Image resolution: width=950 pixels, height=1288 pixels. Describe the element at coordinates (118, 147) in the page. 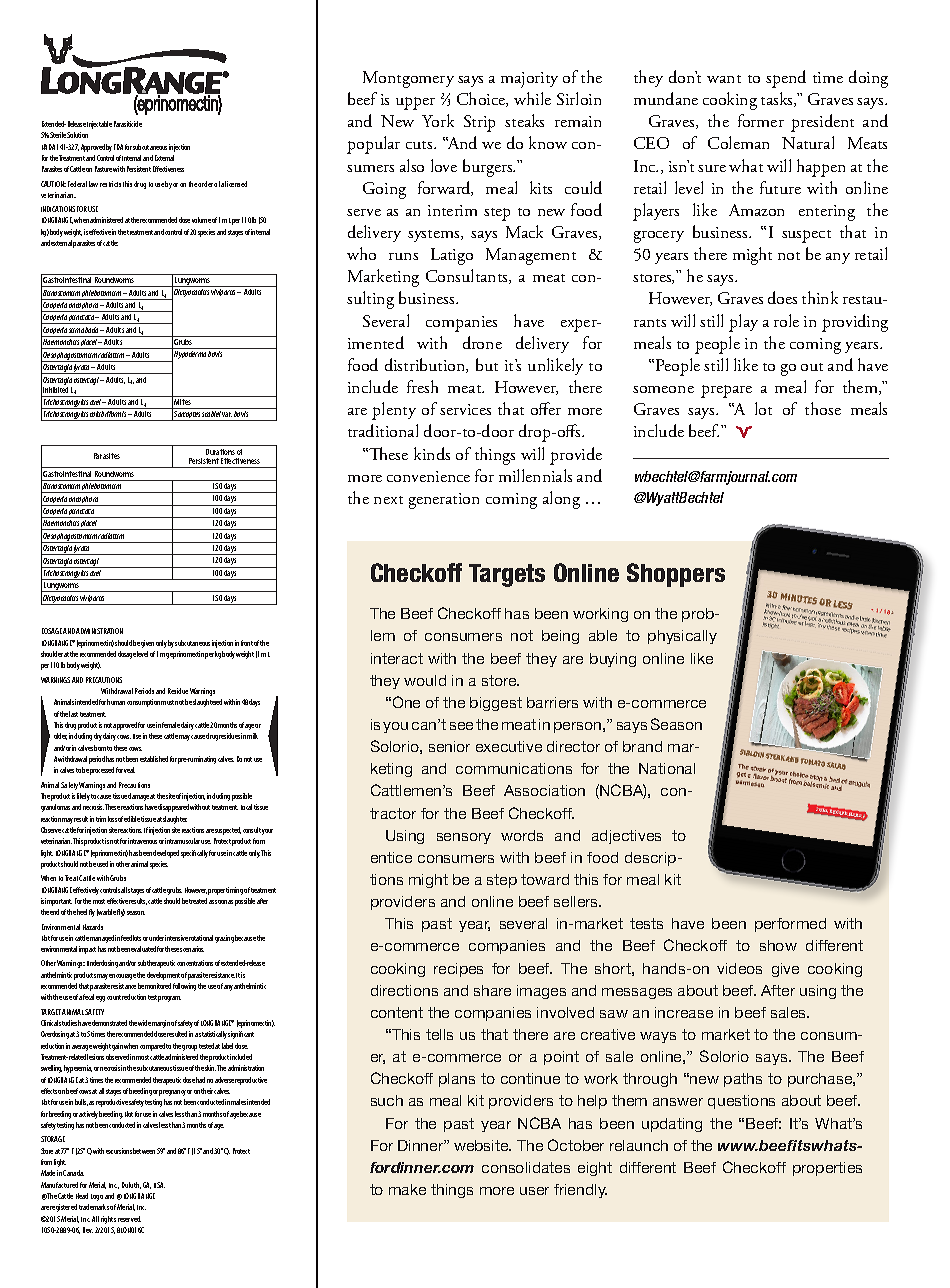

I see `FDA` at that location.
